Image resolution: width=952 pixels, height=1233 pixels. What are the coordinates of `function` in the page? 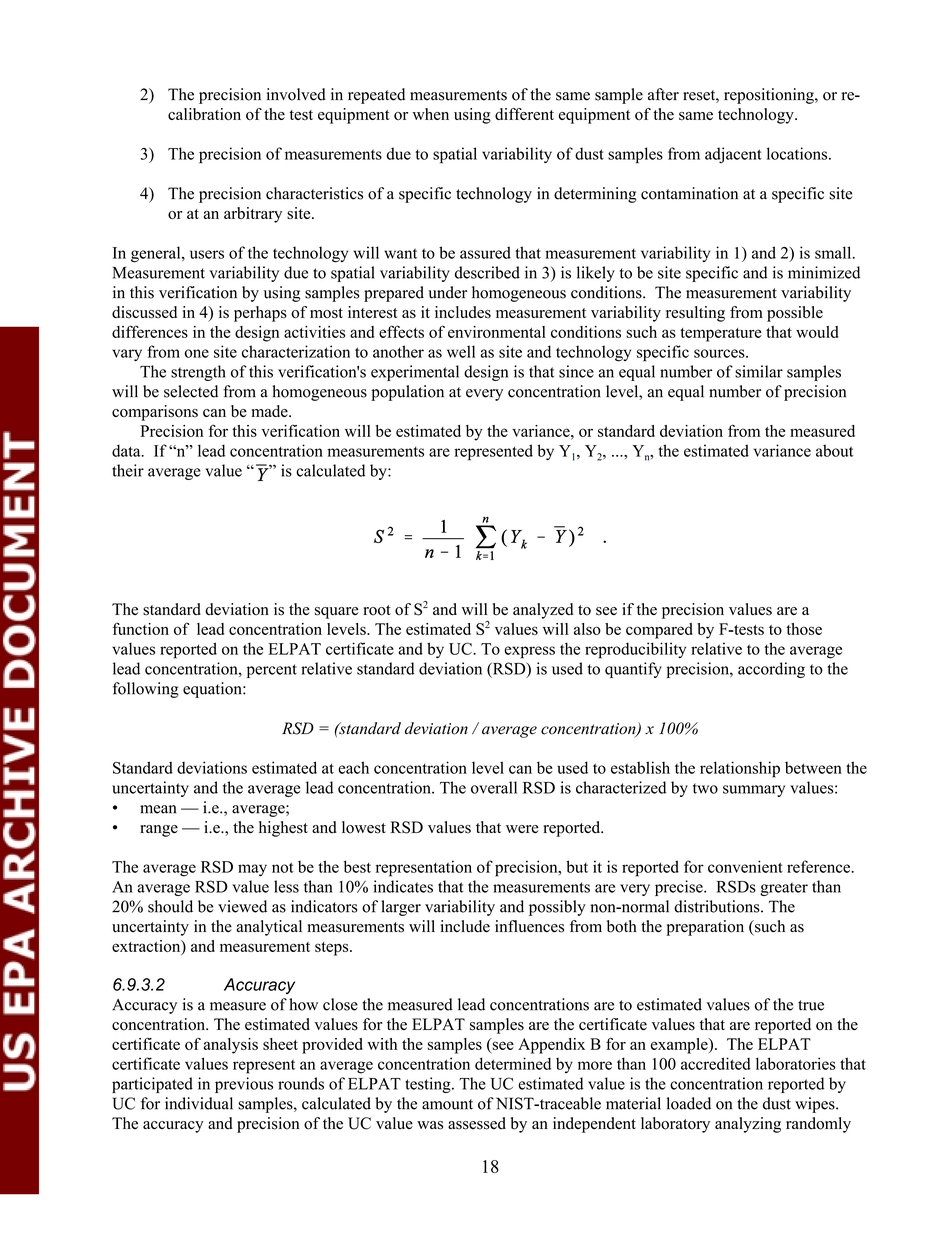 It's located at (141, 629).
